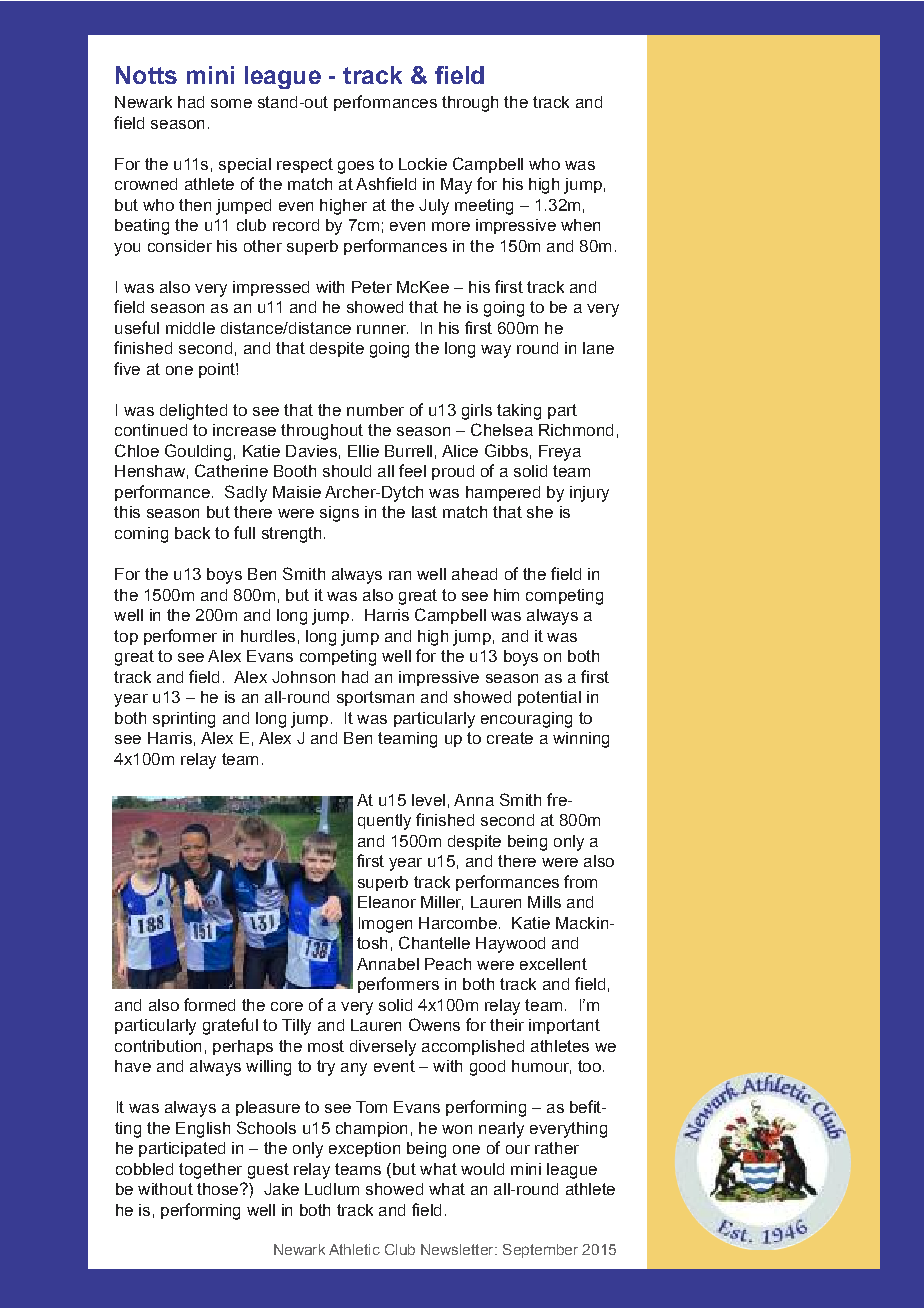  I want to click on Athletic, so click(354, 1249).
